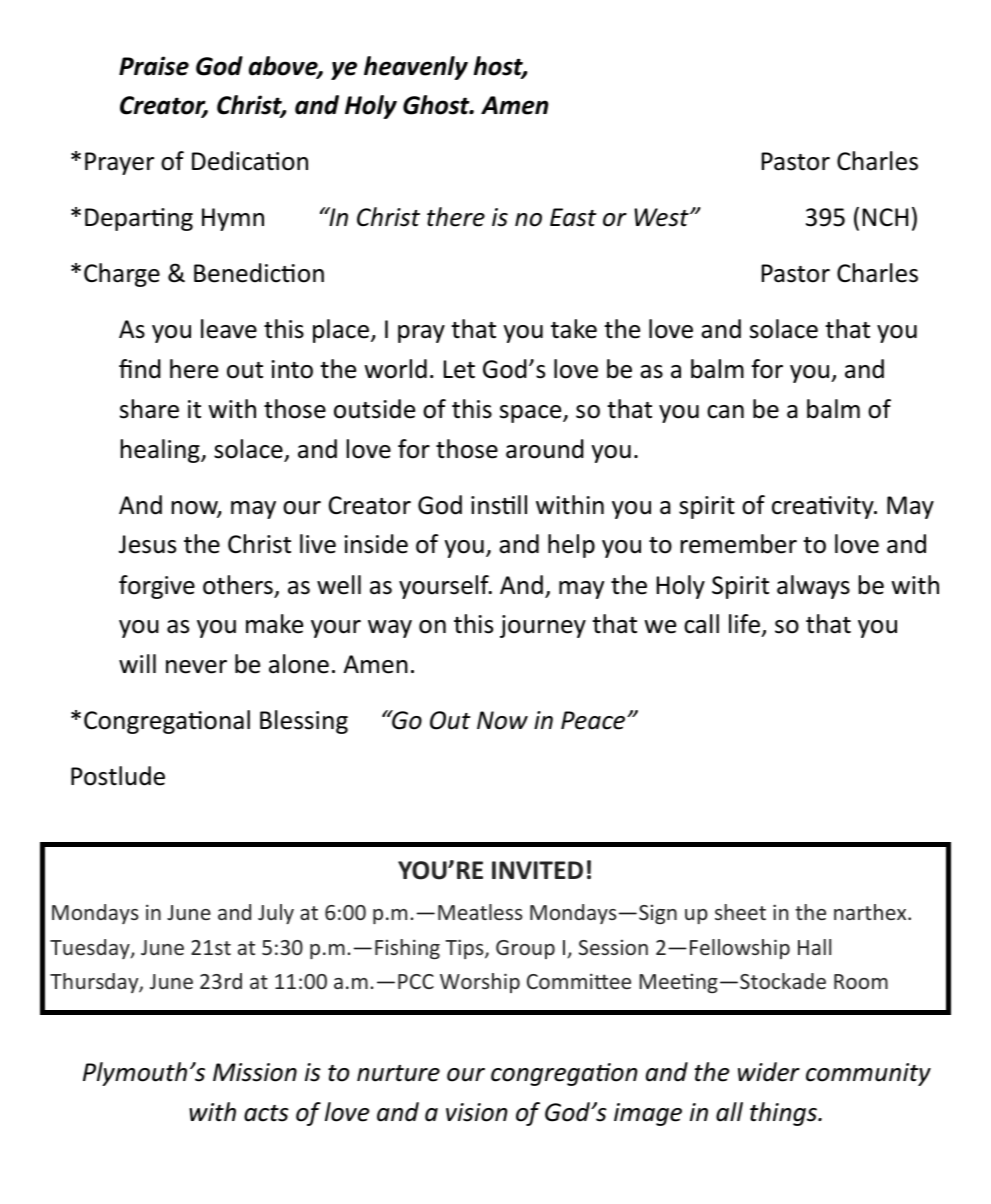 The height and width of the document is (1204, 991). I want to click on heavenly, so click(416, 68).
